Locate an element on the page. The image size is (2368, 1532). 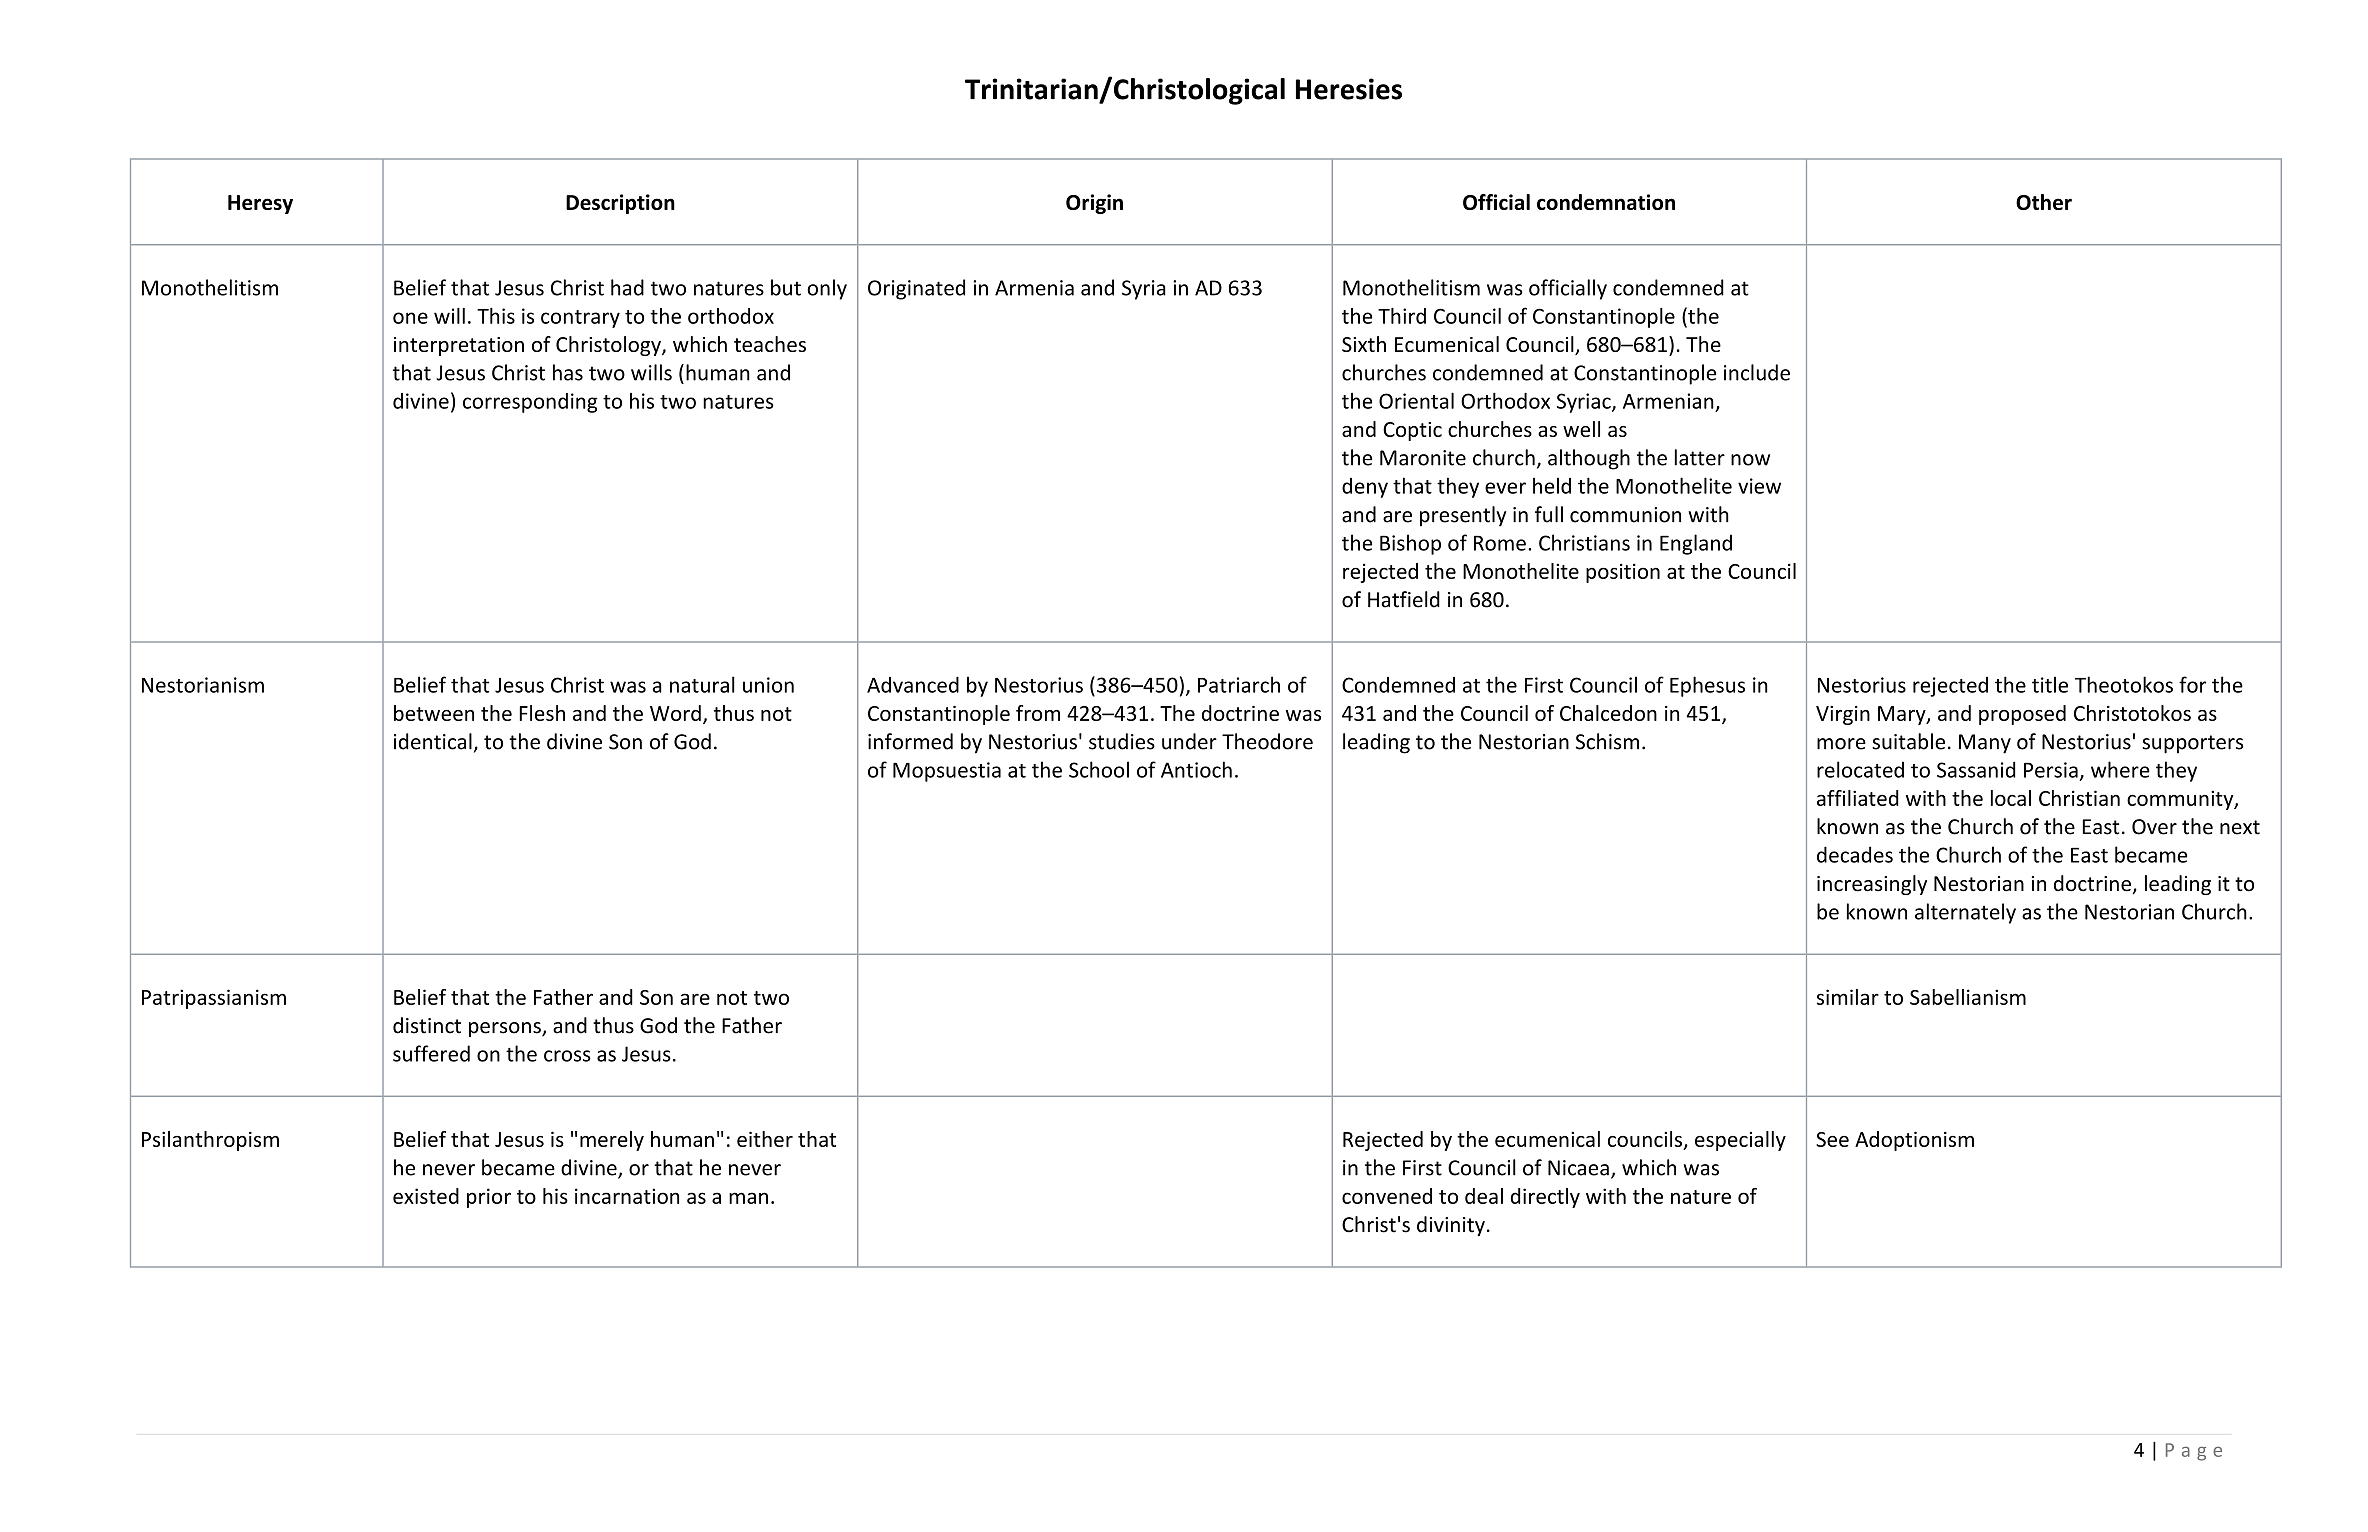
view is located at coordinates (1759, 486).
